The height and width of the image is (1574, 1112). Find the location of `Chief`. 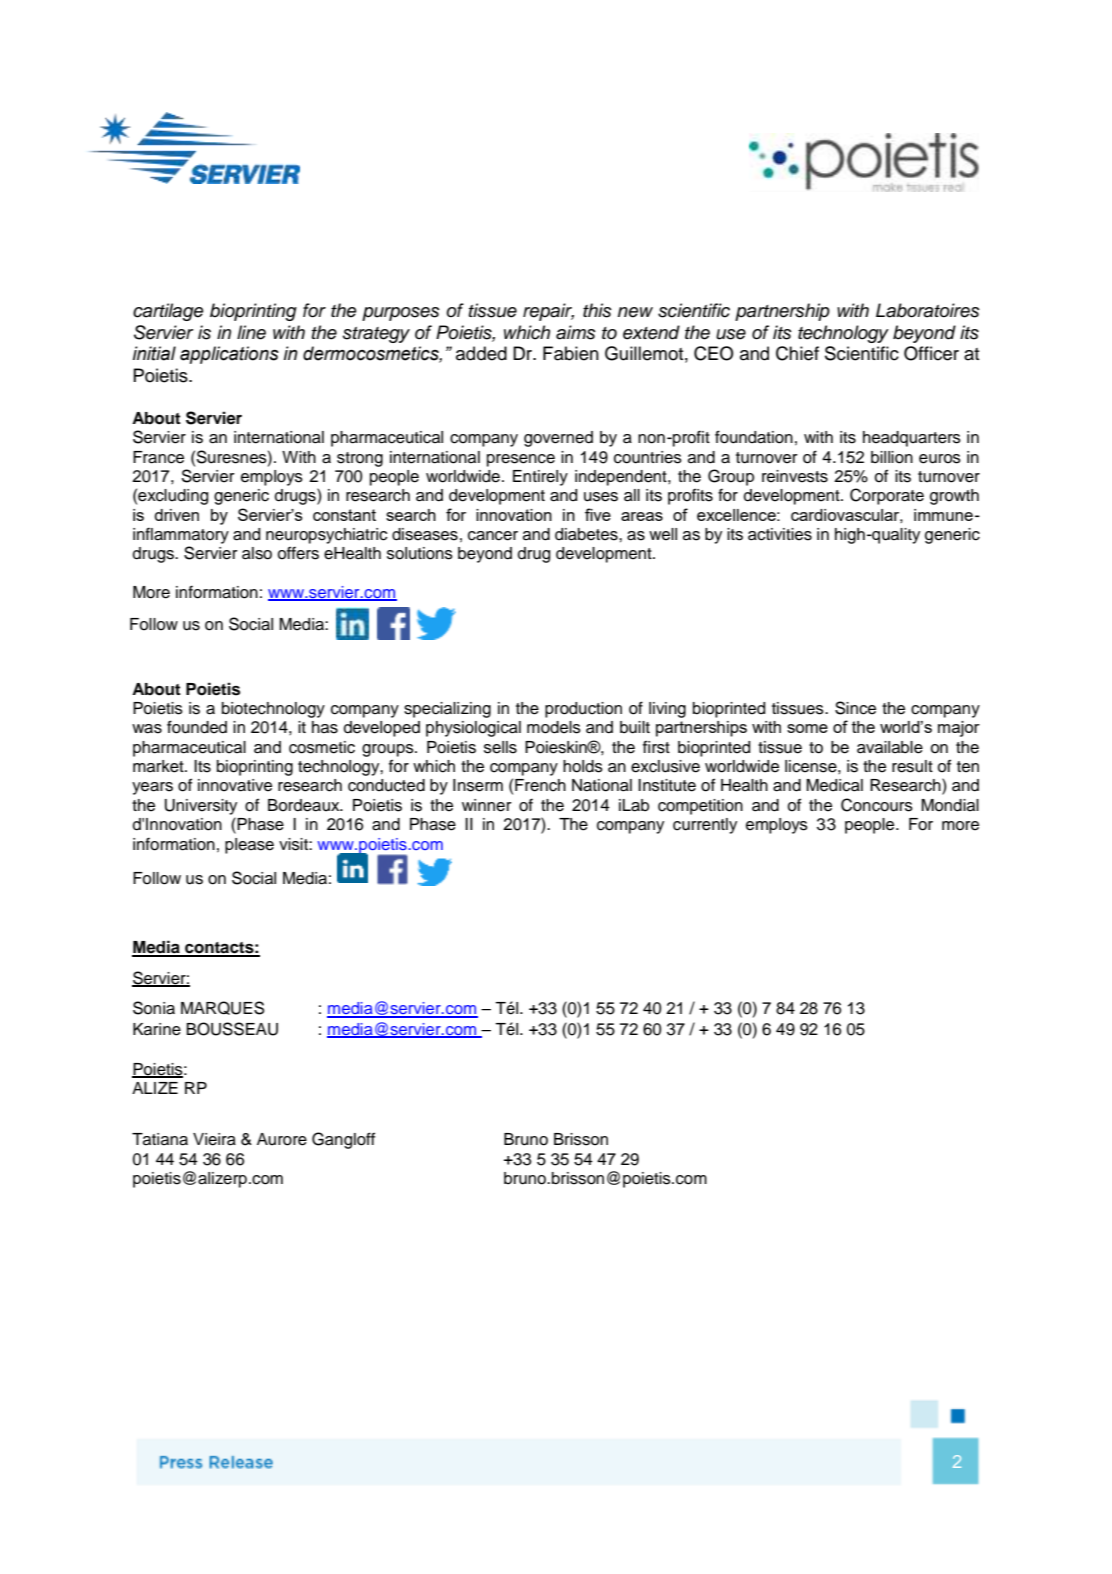

Chief is located at coordinates (797, 353).
